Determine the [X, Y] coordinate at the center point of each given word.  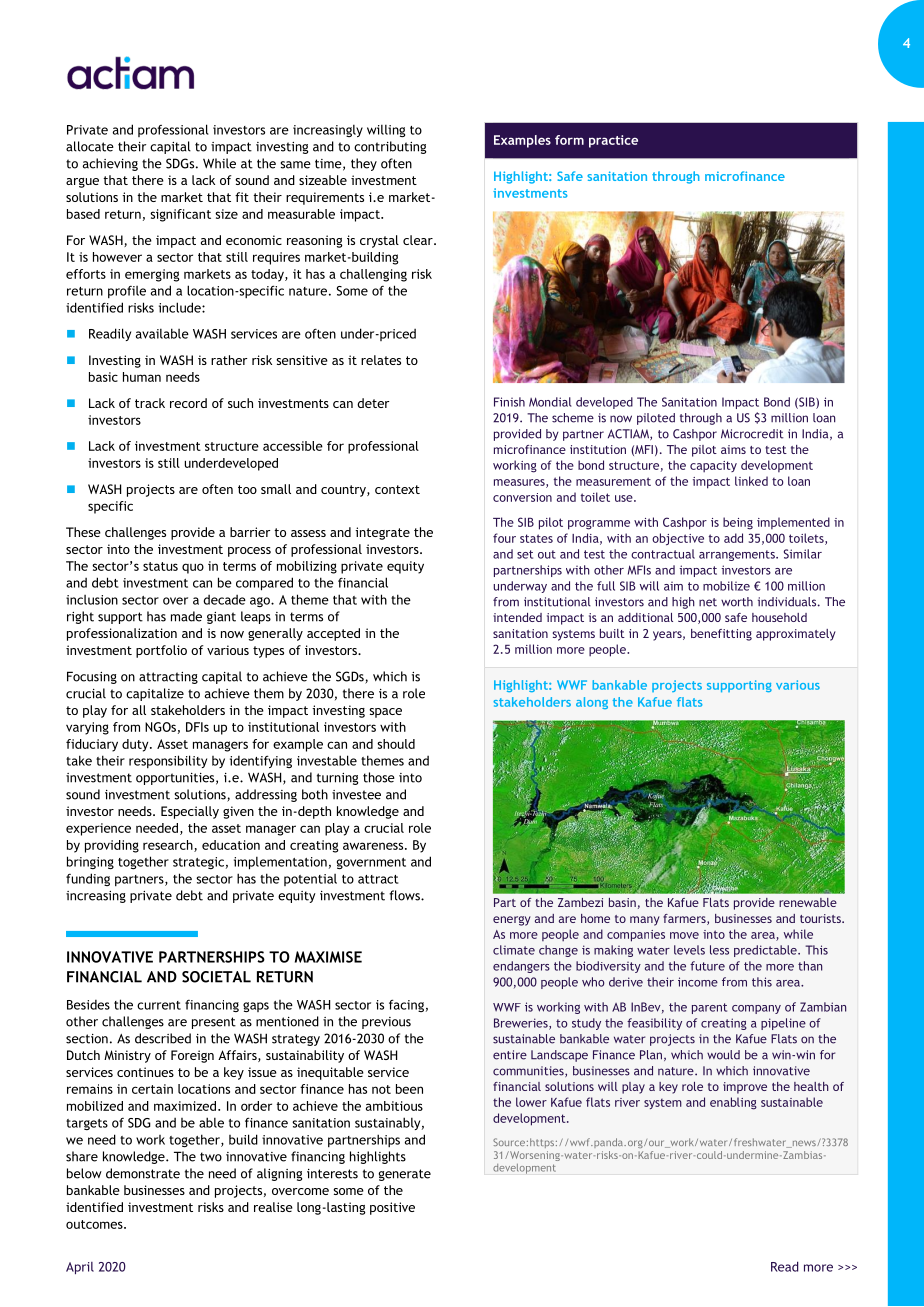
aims [733, 449]
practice [613, 141]
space [385, 713]
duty [136, 745]
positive [392, 1208]
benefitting [721, 635]
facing [406, 1005]
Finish [509, 402]
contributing [390, 147]
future [707, 966]
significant [180, 215]
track [150, 403]
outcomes [95, 1224]
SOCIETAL [216, 977]
